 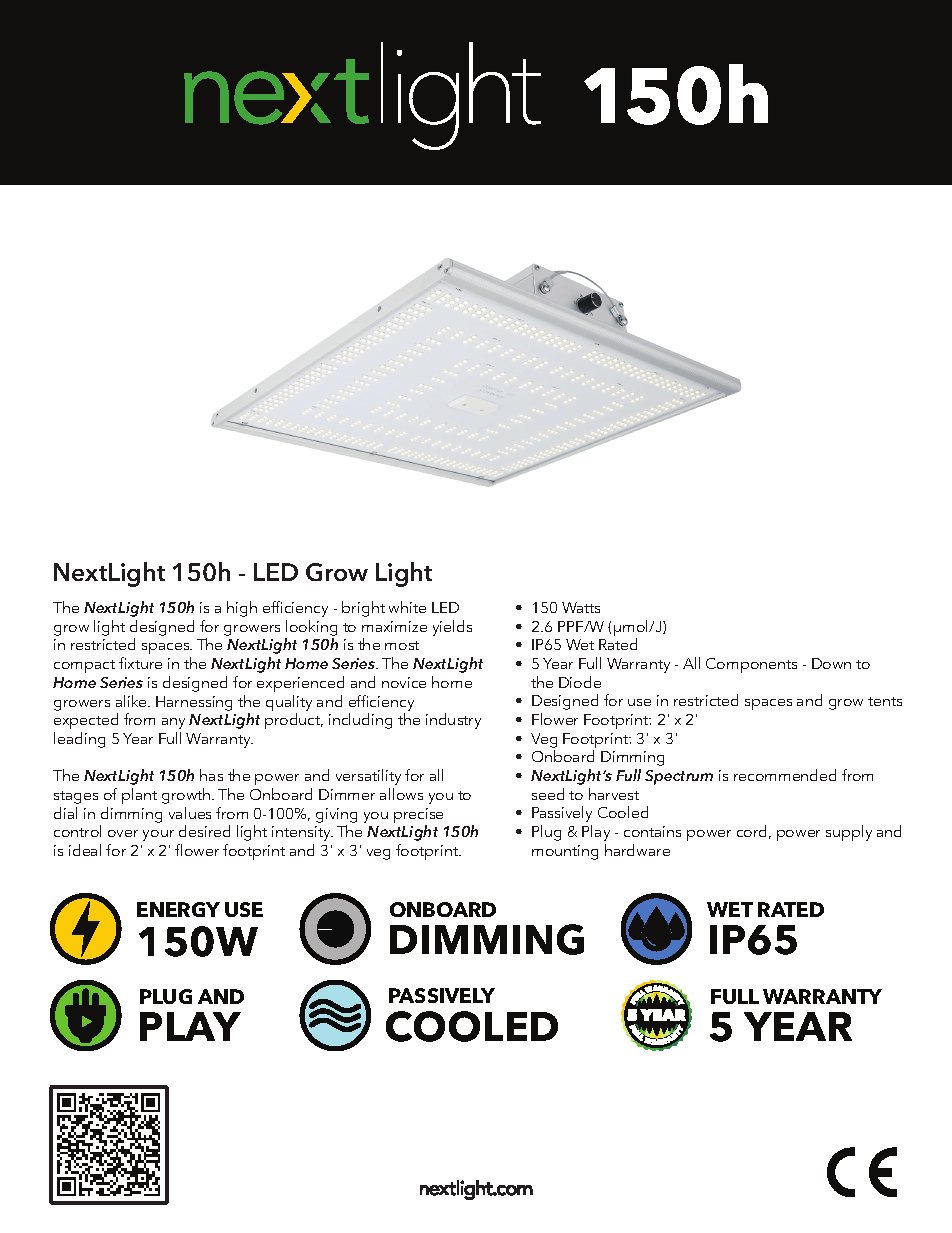 I want to click on industry, so click(x=453, y=721).
